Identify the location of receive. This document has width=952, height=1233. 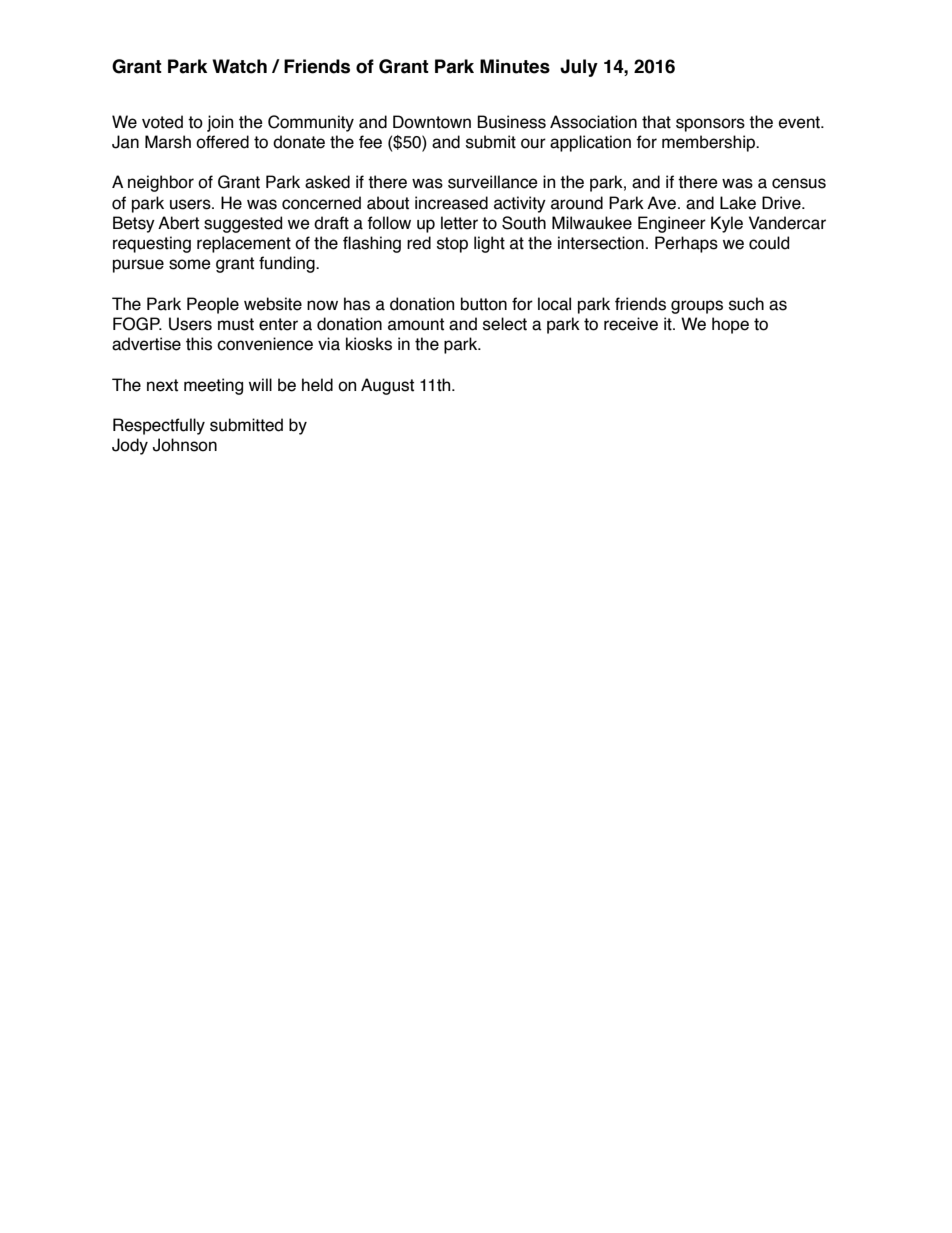
(631, 324).
